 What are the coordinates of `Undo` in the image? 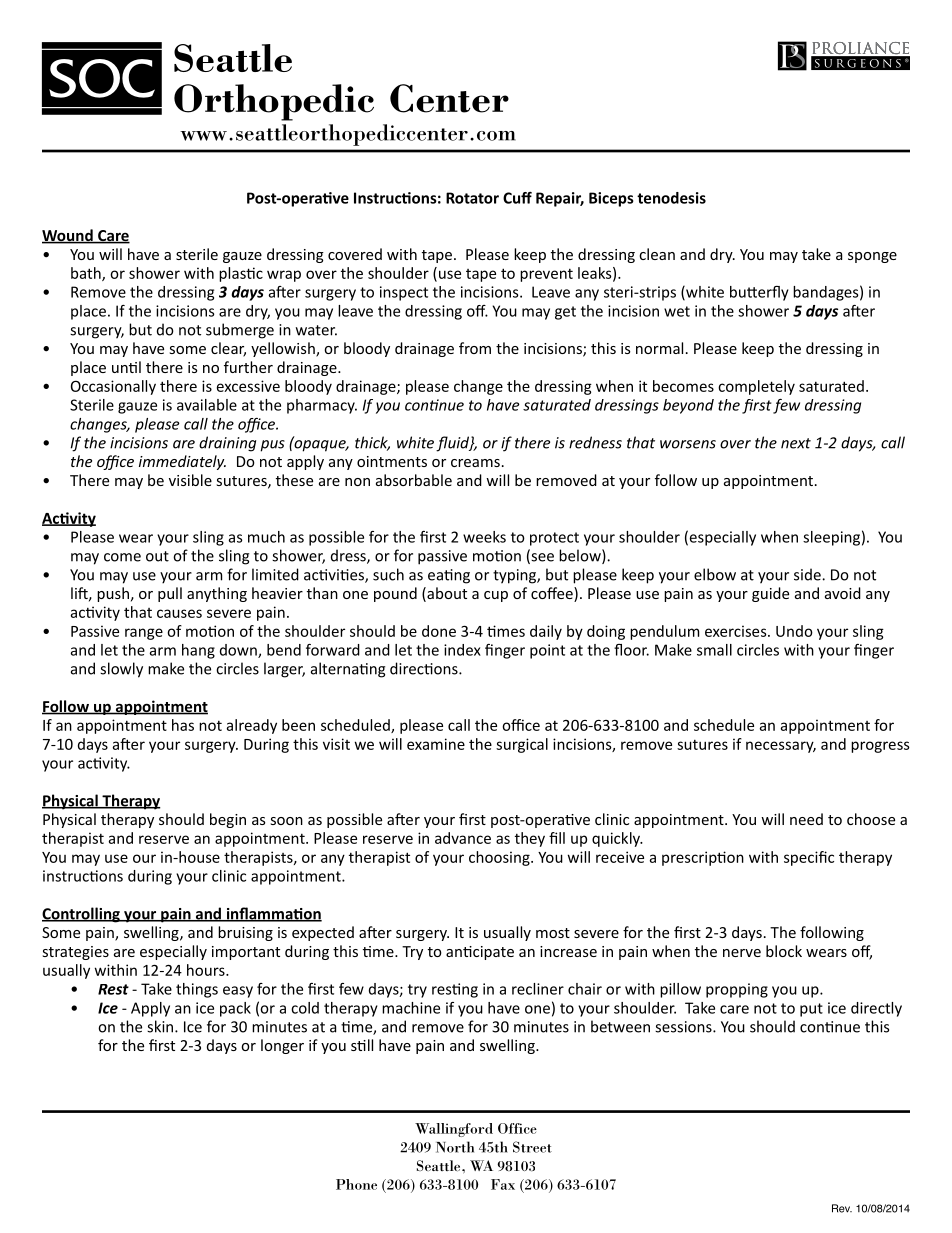 It's located at (794, 631).
